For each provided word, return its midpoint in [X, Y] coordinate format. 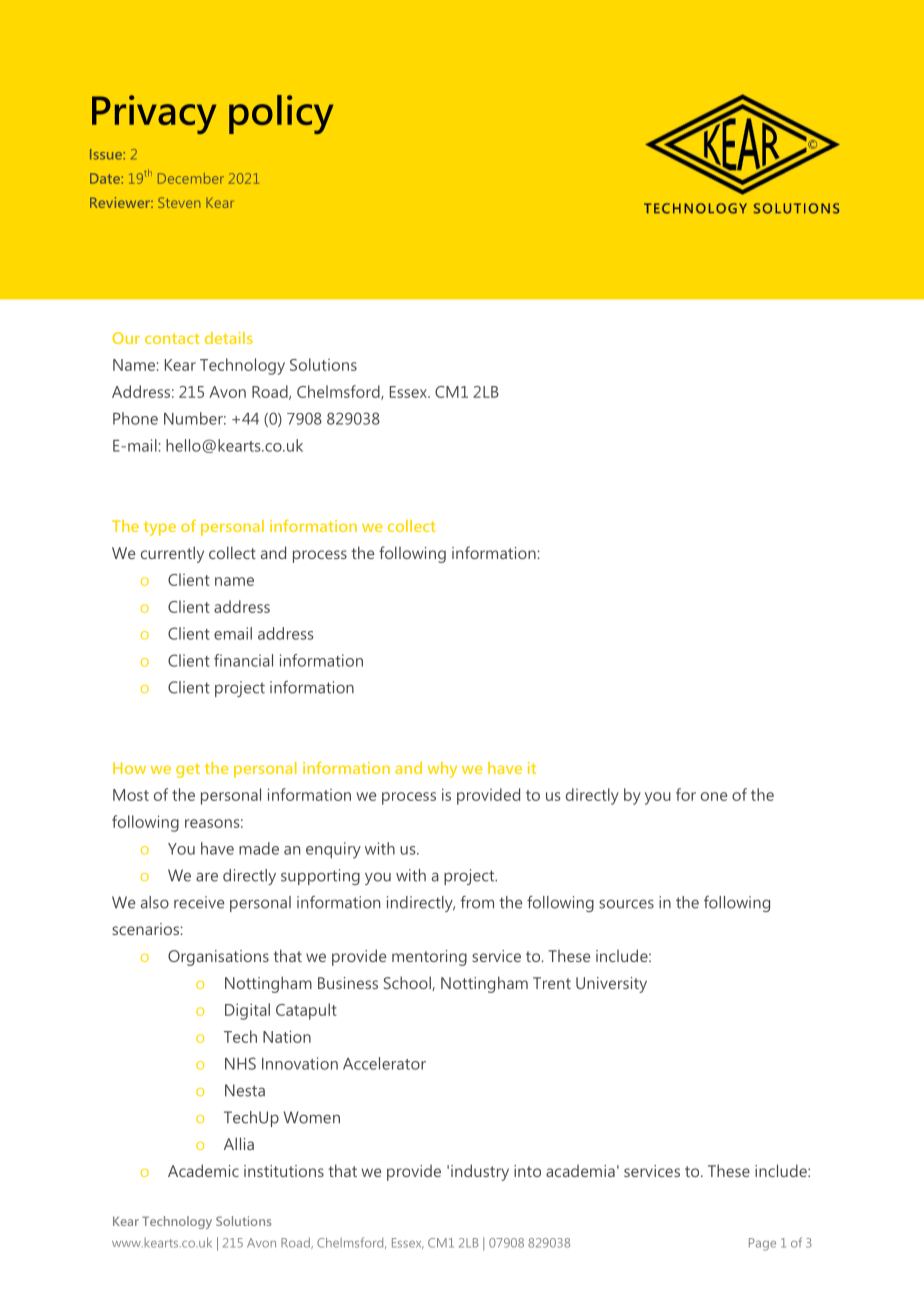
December [191, 178]
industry [480, 1172]
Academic [203, 1170]
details [229, 338]
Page [762, 1244]
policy [281, 114]
